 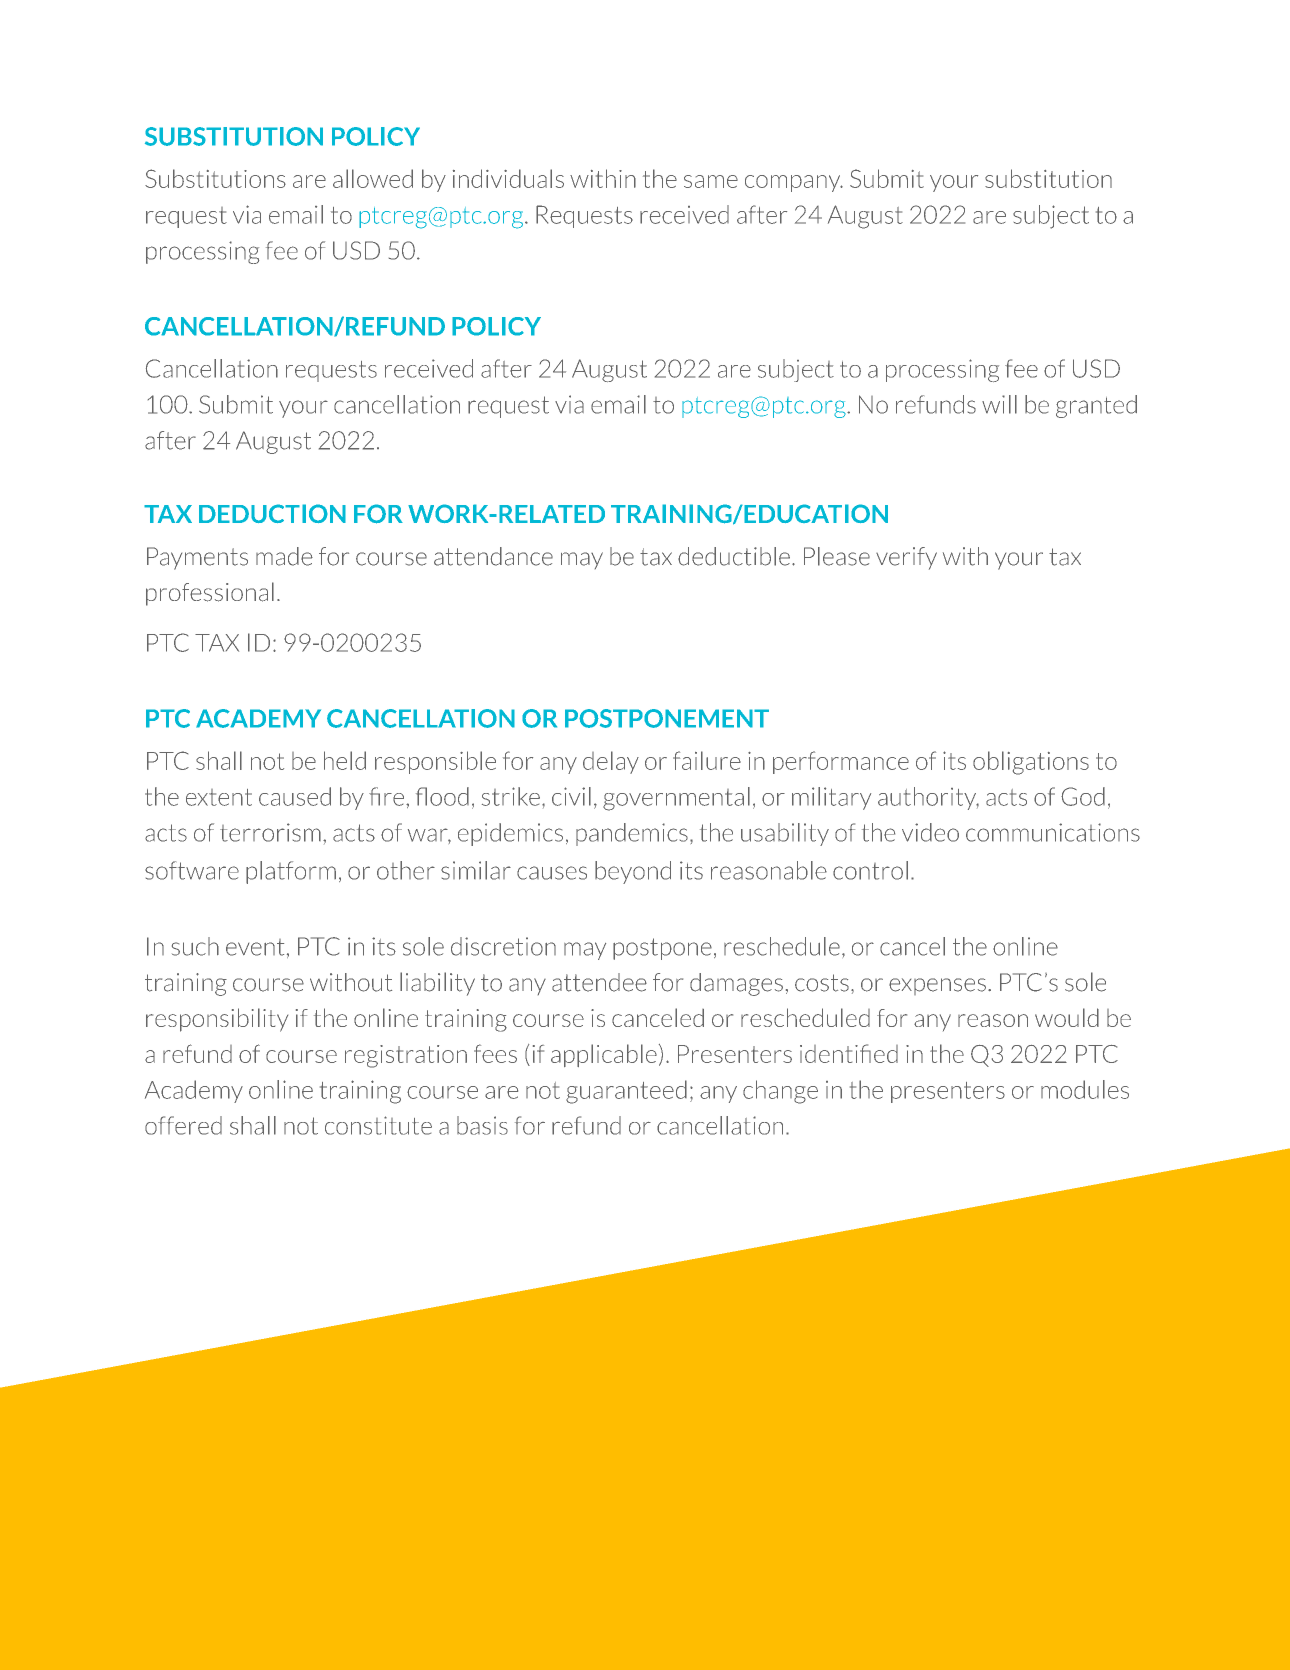 What do you see at coordinates (378, 1125) in the image?
I see `constitute` at bounding box center [378, 1125].
